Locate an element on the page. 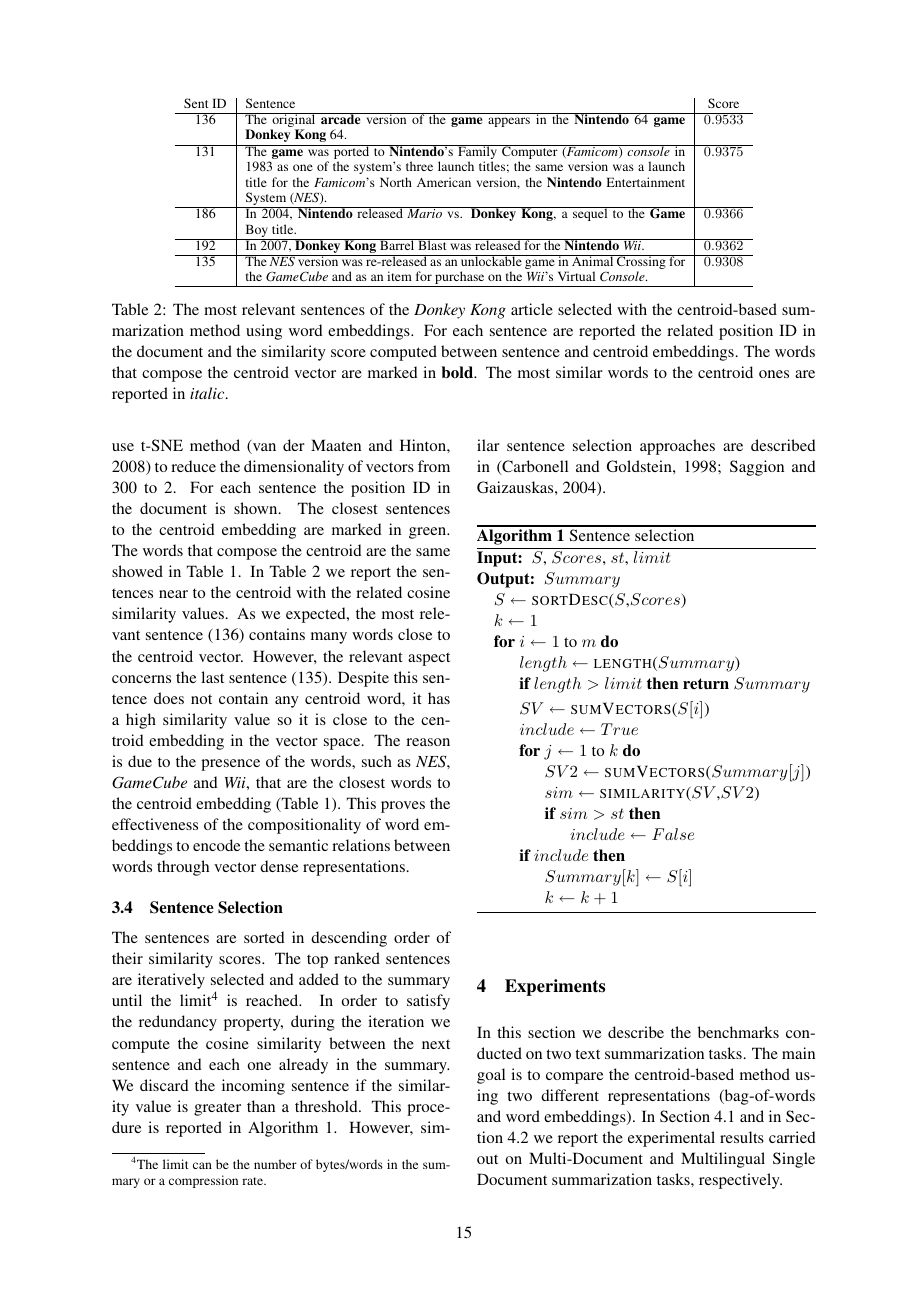 The width and height of the document is (924, 1308). Family is located at coordinates (477, 153).
